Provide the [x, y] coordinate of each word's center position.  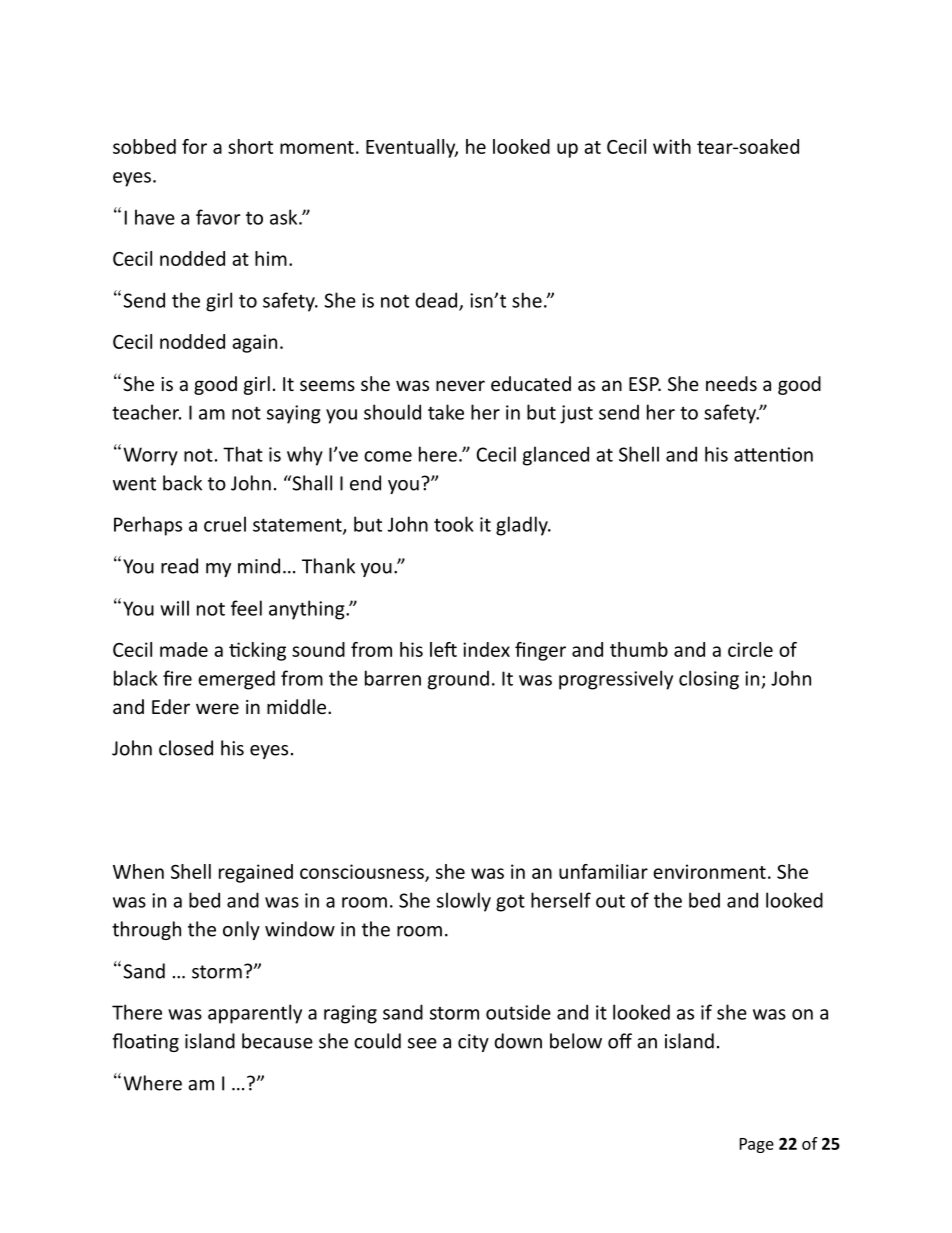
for [194, 146]
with [672, 146]
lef [443, 649]
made [184, 649]
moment [317, 147]
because [277, 1041]
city [473, 1043]
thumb [639, 649]
